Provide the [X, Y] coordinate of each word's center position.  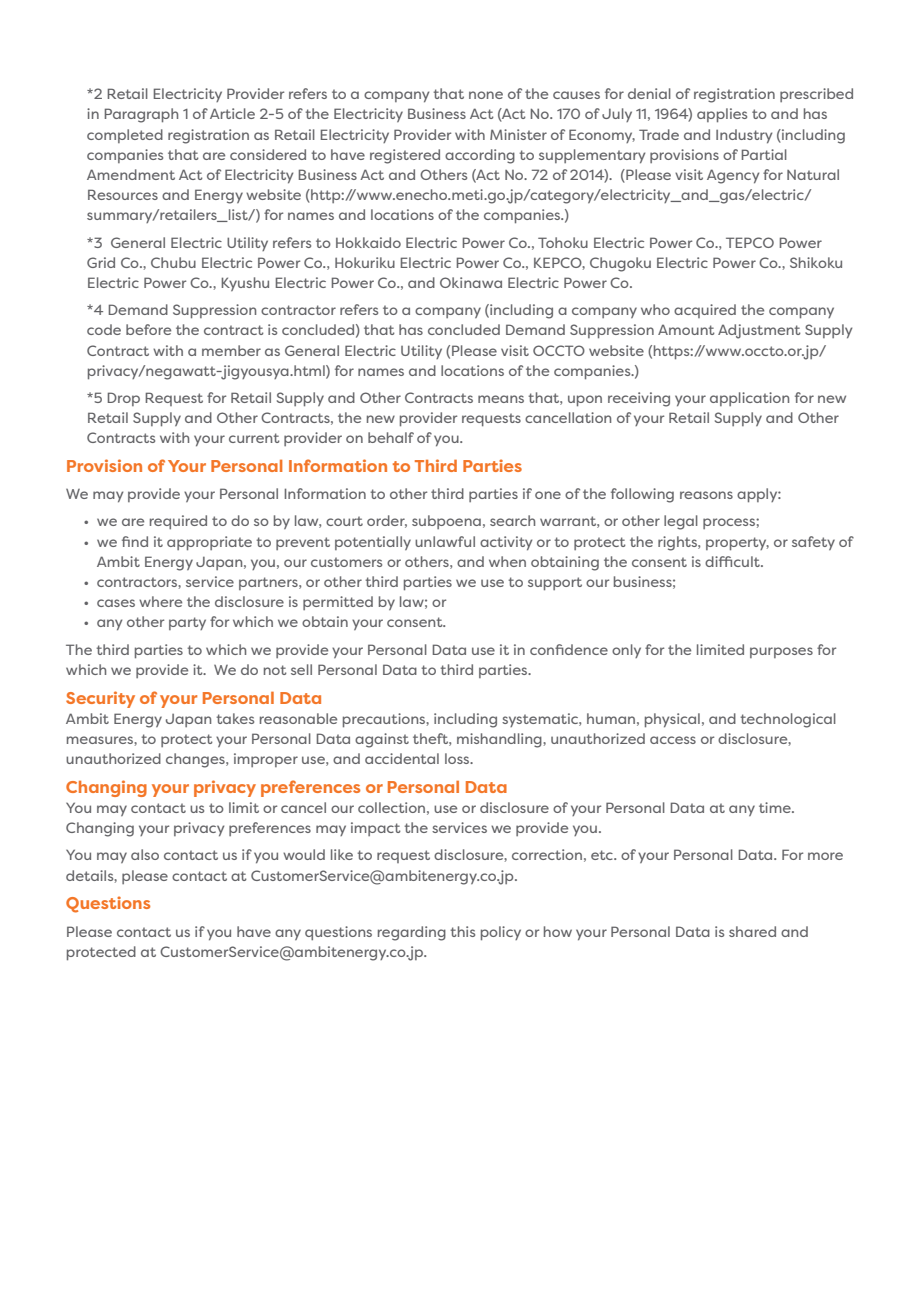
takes [235, 718]
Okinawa [471, 282]
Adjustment [759, 331]
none [486, 95]
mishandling [500, 740]
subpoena [446, 522]
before [148, 329]
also [145, 854]
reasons [706, 495]
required [178, 522]
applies [722, 115]
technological [788, 720]
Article [232, 113]
